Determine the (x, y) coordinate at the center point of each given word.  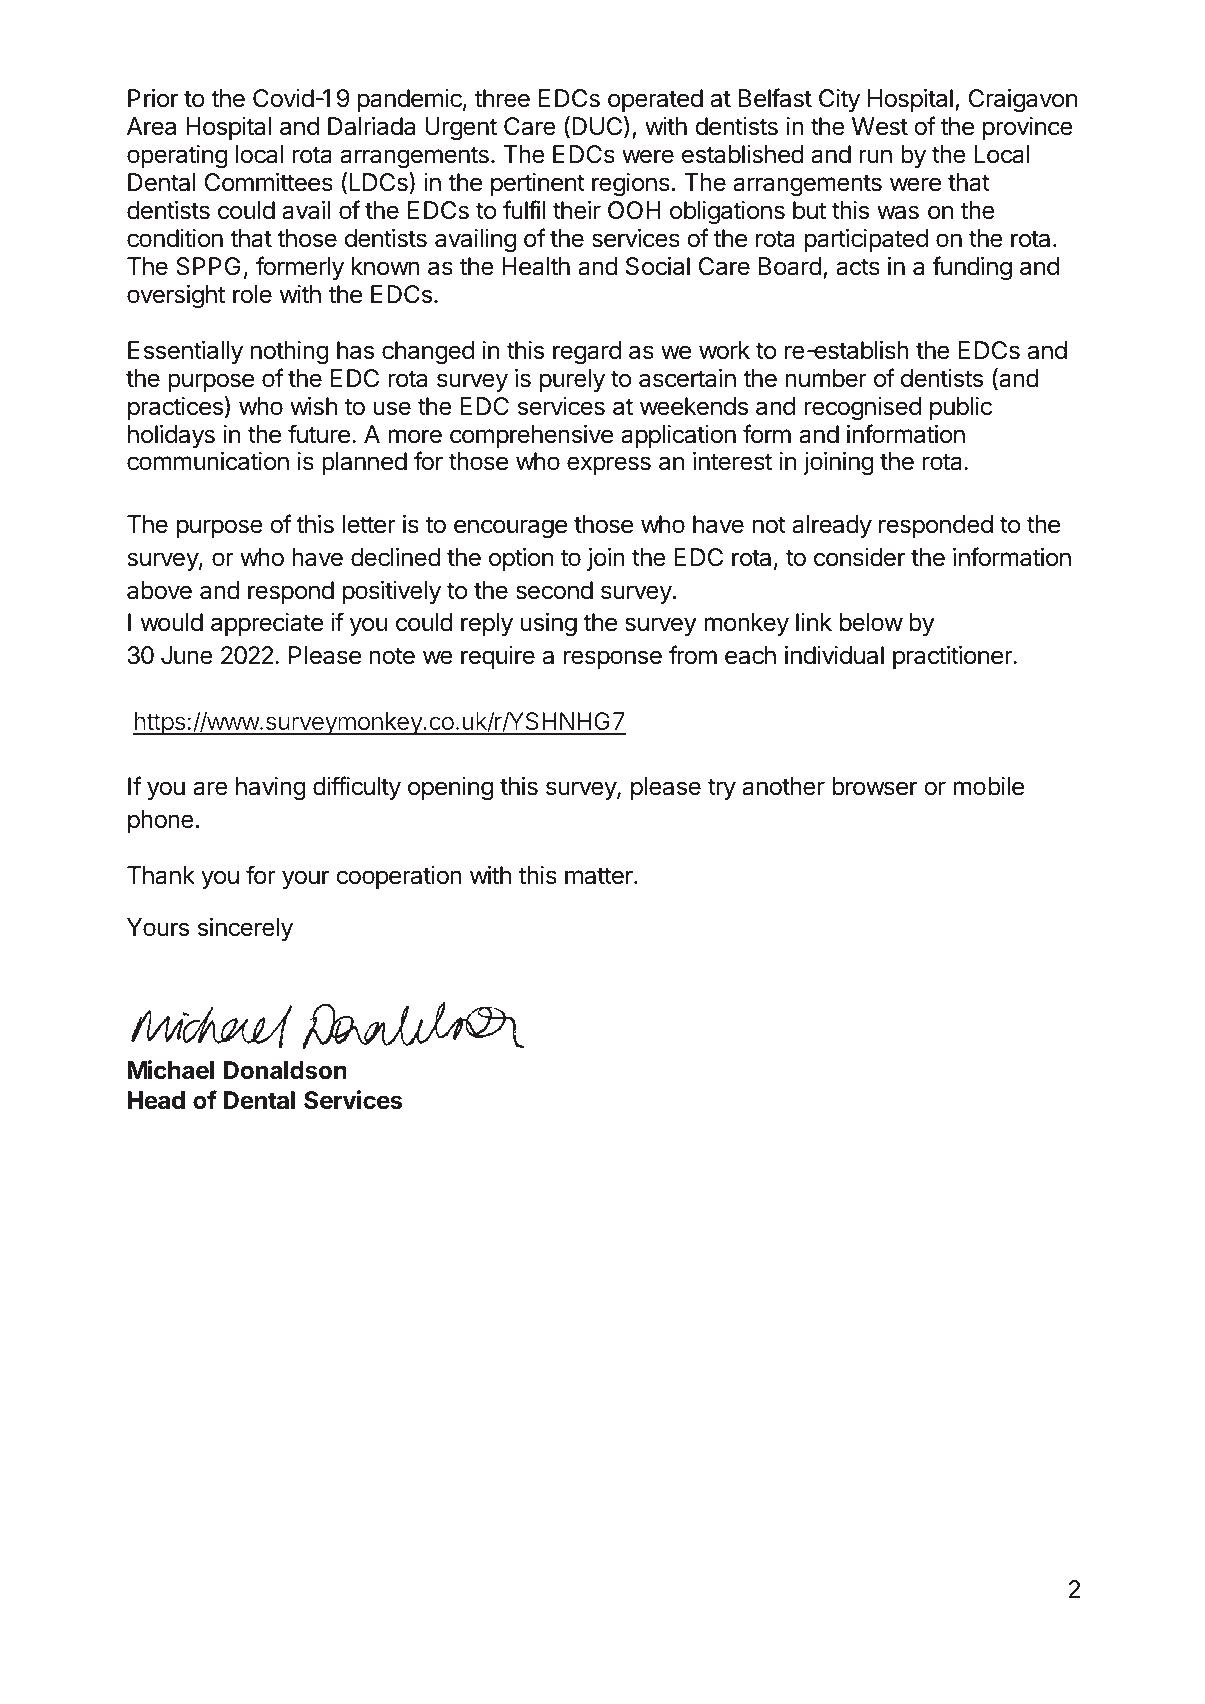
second (554, 590)
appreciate (267, 624)
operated (655, 100)
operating (177, 157)
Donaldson (285, 1070)
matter (600, 876)
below (871, 622)
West (880, 126)
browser (874, 786)
